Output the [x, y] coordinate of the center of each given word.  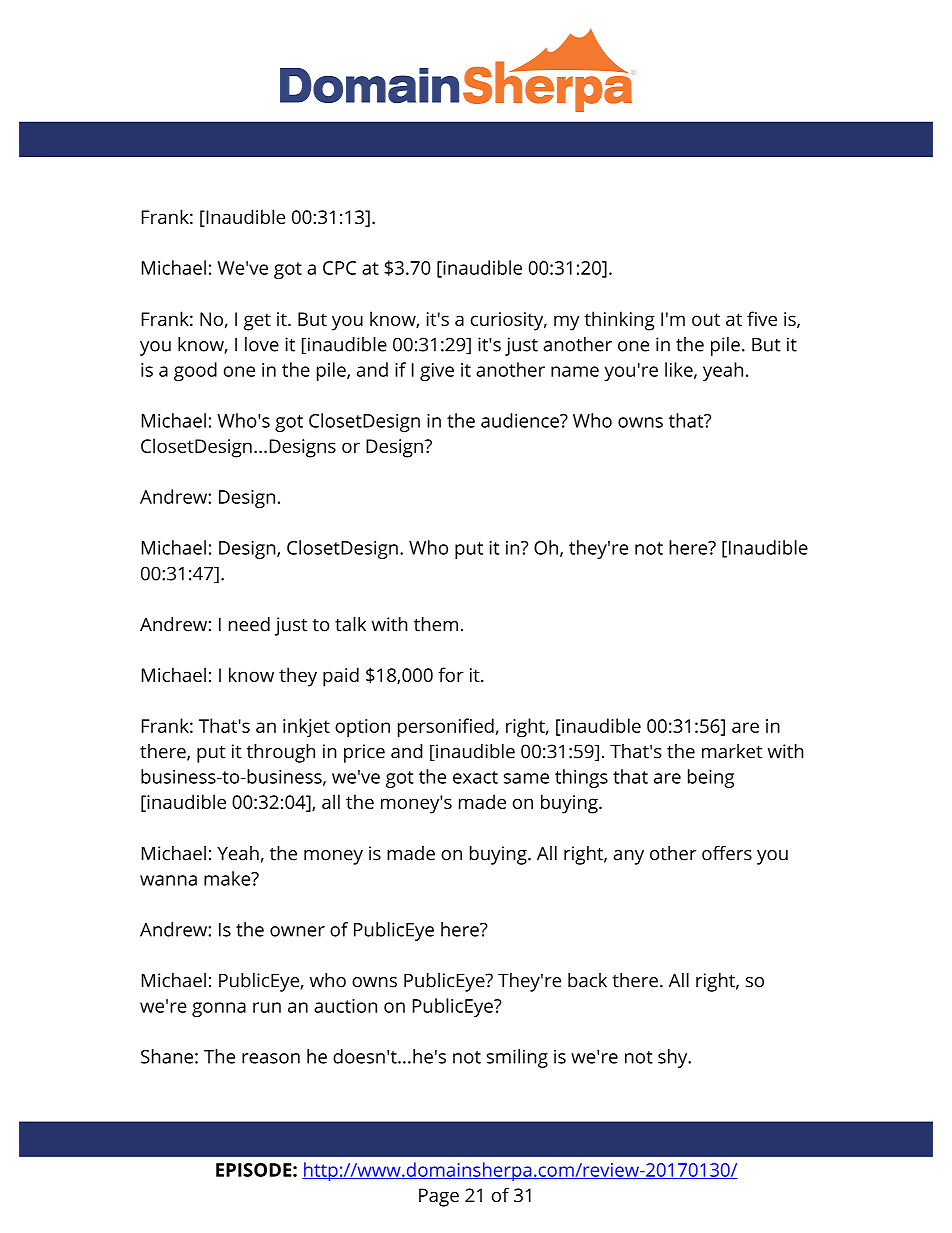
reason [271, 1058]
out [706, 319]
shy [674, 1058]
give [437, 372]
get [257, 322]
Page [439, 1197]
